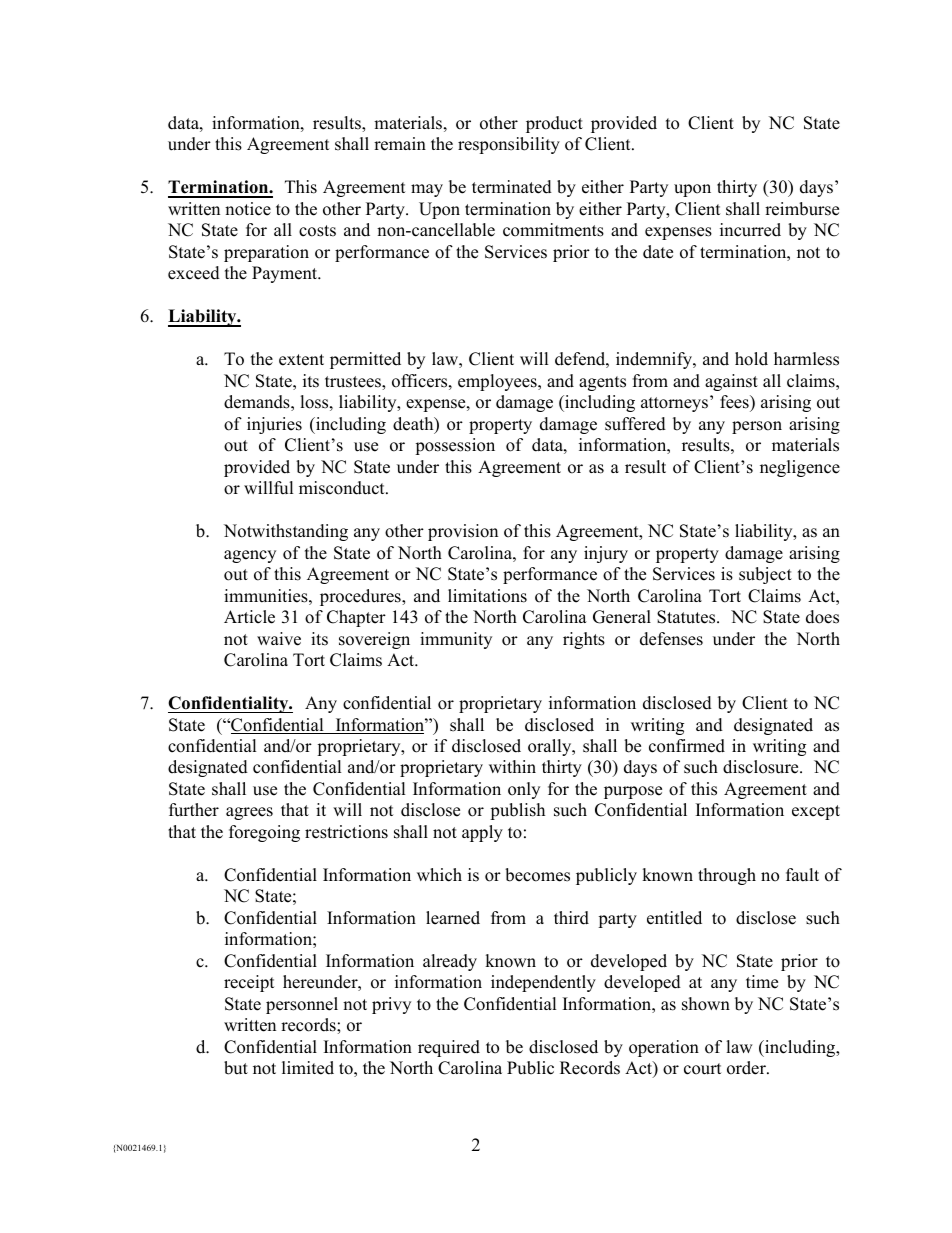  I want to click on notice, so click(248, 209).
